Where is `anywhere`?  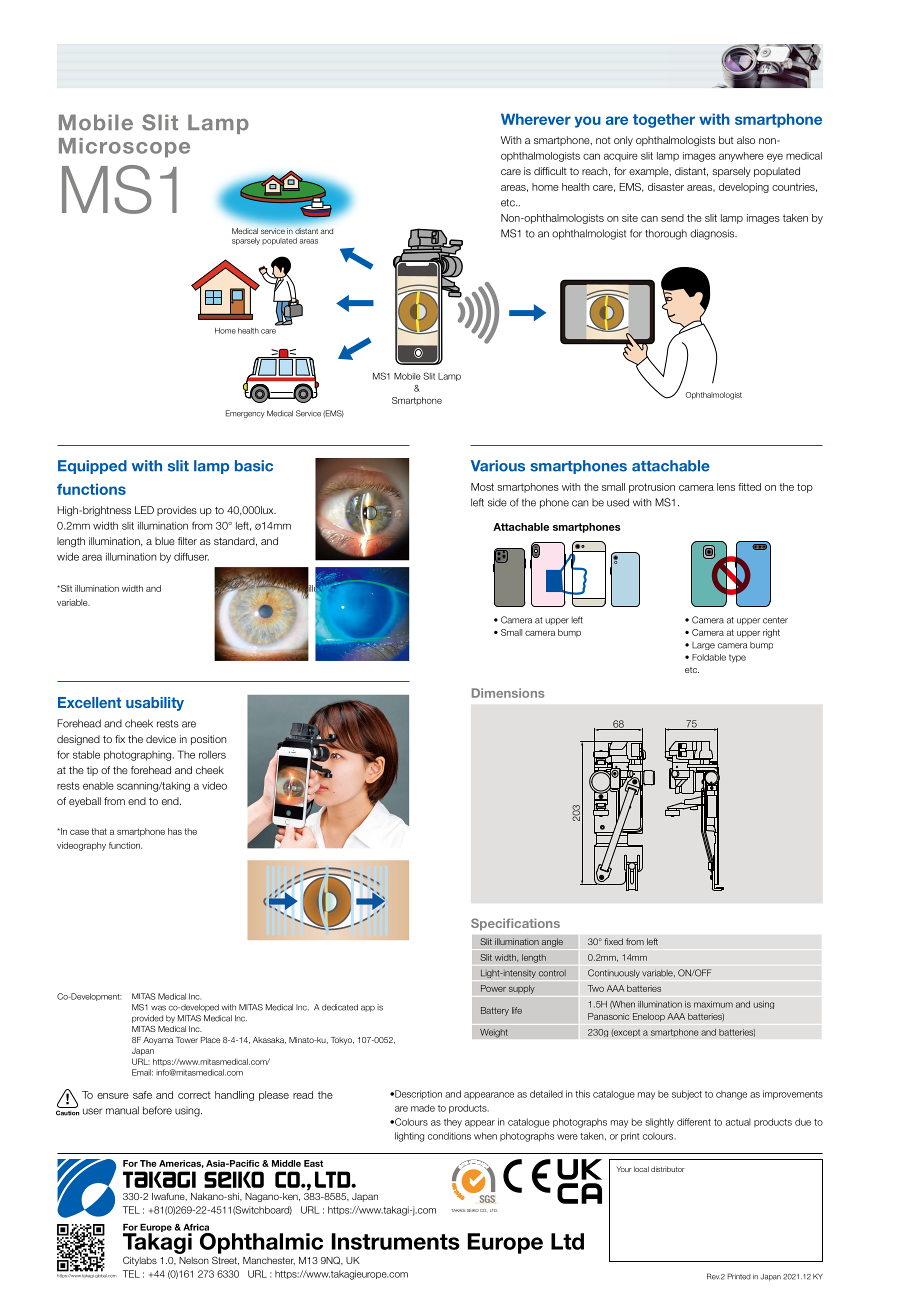
anywhere is located at coordinates (741, 157).
